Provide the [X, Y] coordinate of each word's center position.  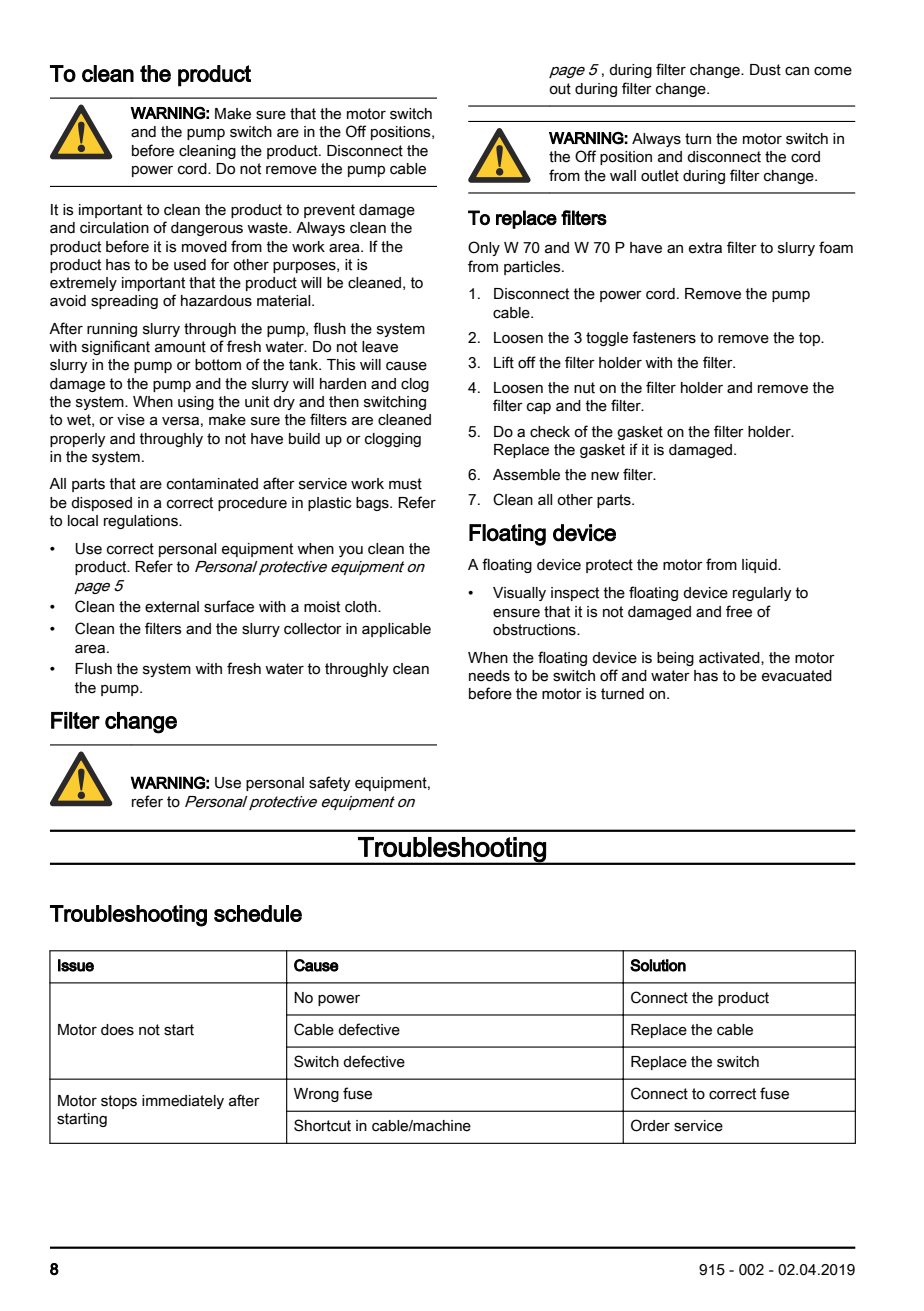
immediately [183, 1102]
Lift [504, 362]
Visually [519, 594]
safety [330, 783]
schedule [258, 913]
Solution [658, 965]
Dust [765, 70]
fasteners [664, 337]
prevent [329, 211]
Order [650, 1125]
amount [180, 347]
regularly [762, 594]
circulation [114, 228]
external [172, 607]
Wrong [316, 1095]
